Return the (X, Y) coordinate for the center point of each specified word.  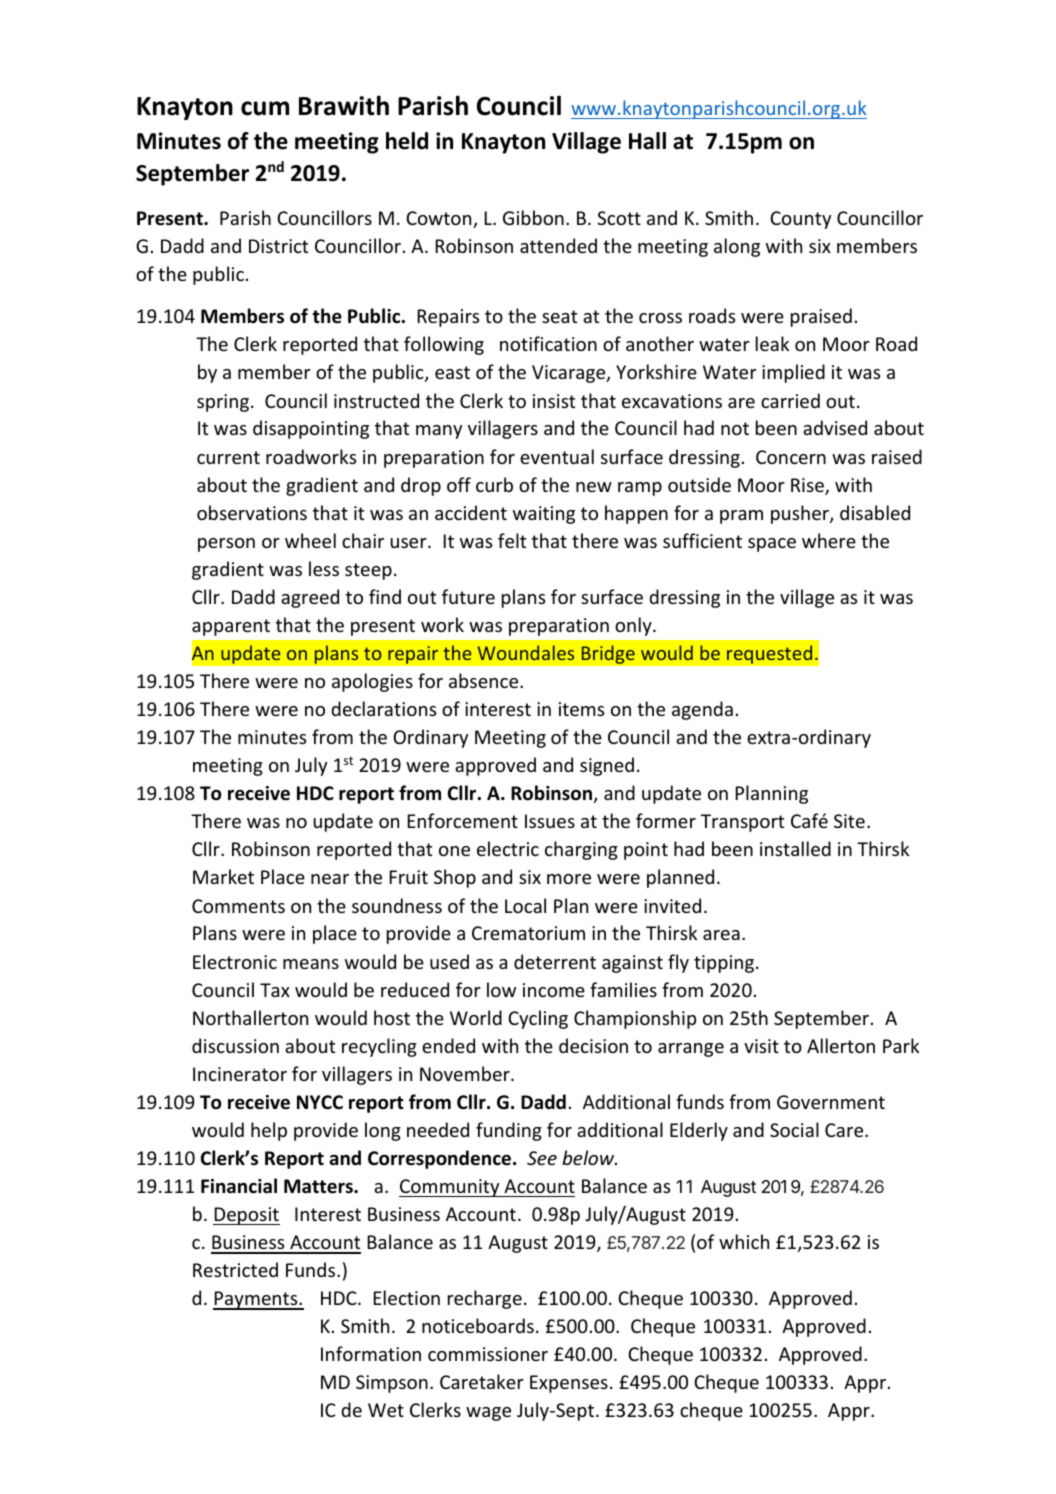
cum (265, 108)
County (800, 220)
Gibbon (533, 217)
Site (849, 821)
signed (607, 766)
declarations (383, 708)
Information (371, 1353)
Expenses (569, 1384)
